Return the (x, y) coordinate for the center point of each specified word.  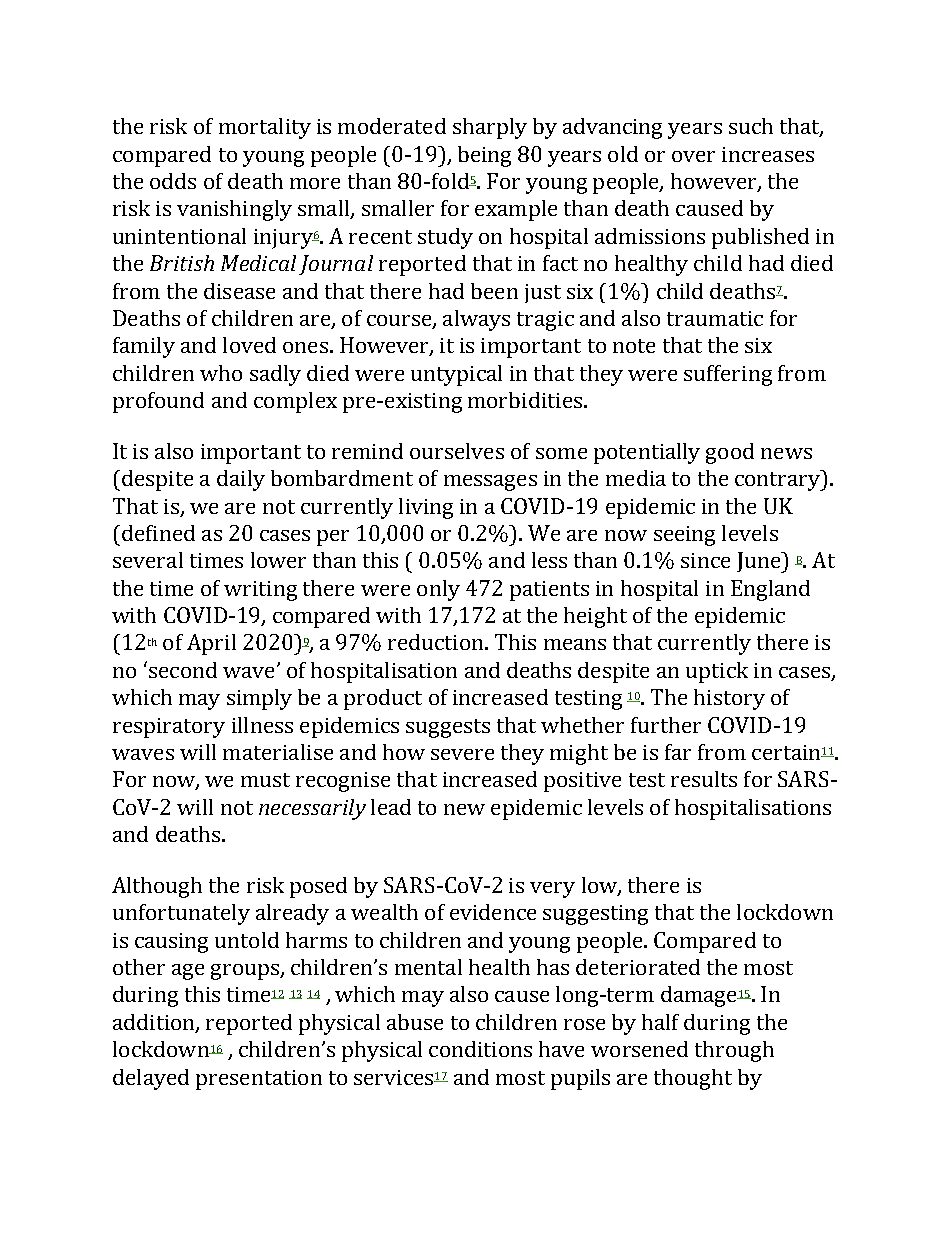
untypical (456, 375)
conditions (480, 1049)
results (704, 779)
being (484, 156)
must (265, 780)
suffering (728, 375)
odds (173, 181)
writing (260, 591)
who (221, 373)
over (693, 156)
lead (391, 807)
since (705, 560)
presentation (259, 1080)
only (438, 590)
